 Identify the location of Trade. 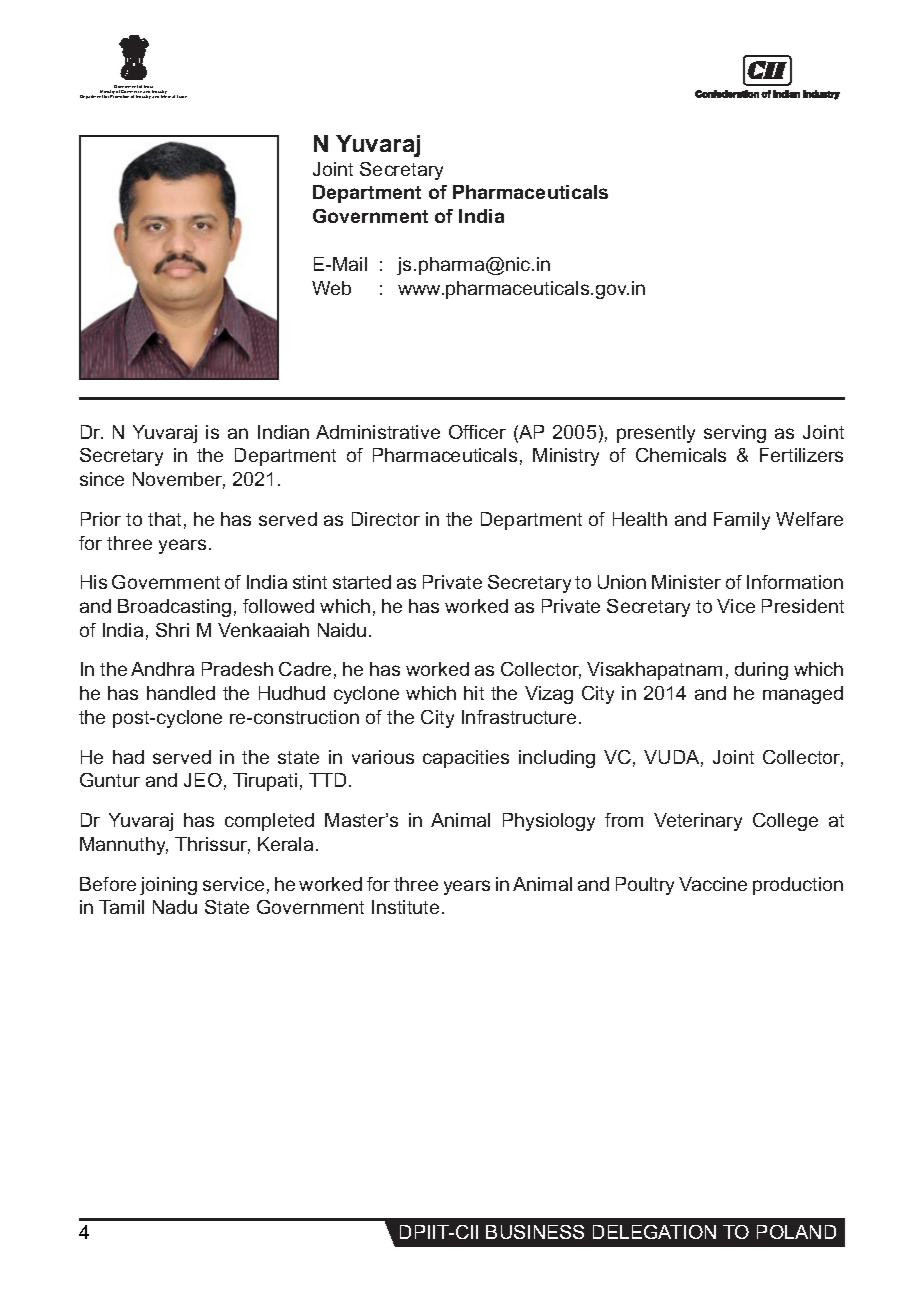
(182, 96).
